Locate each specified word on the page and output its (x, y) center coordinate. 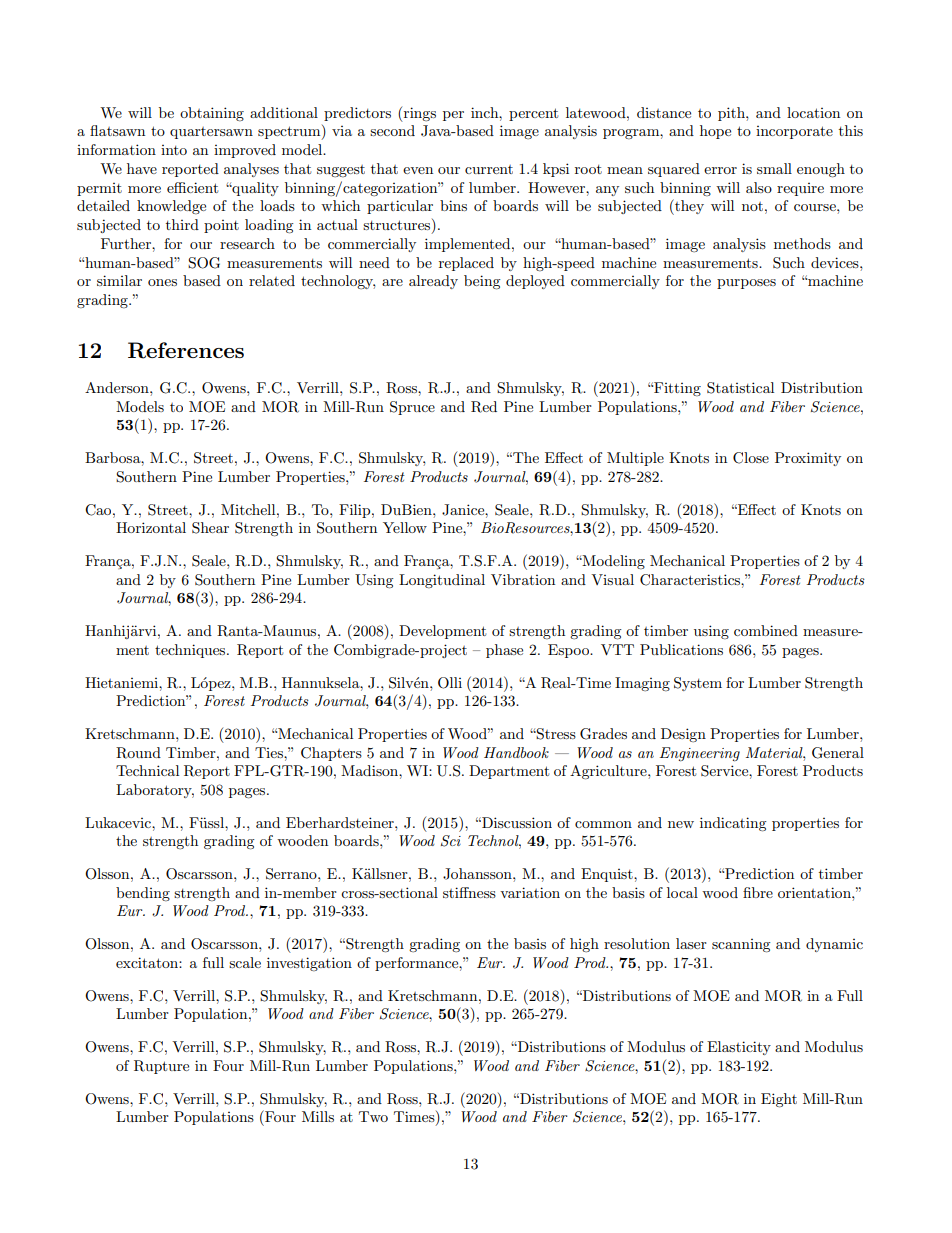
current (489, 169)
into (174, 150)
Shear (210, 528)
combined (766, 630)
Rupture (161, 1067)
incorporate (794, 132)
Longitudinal (442, 581)
